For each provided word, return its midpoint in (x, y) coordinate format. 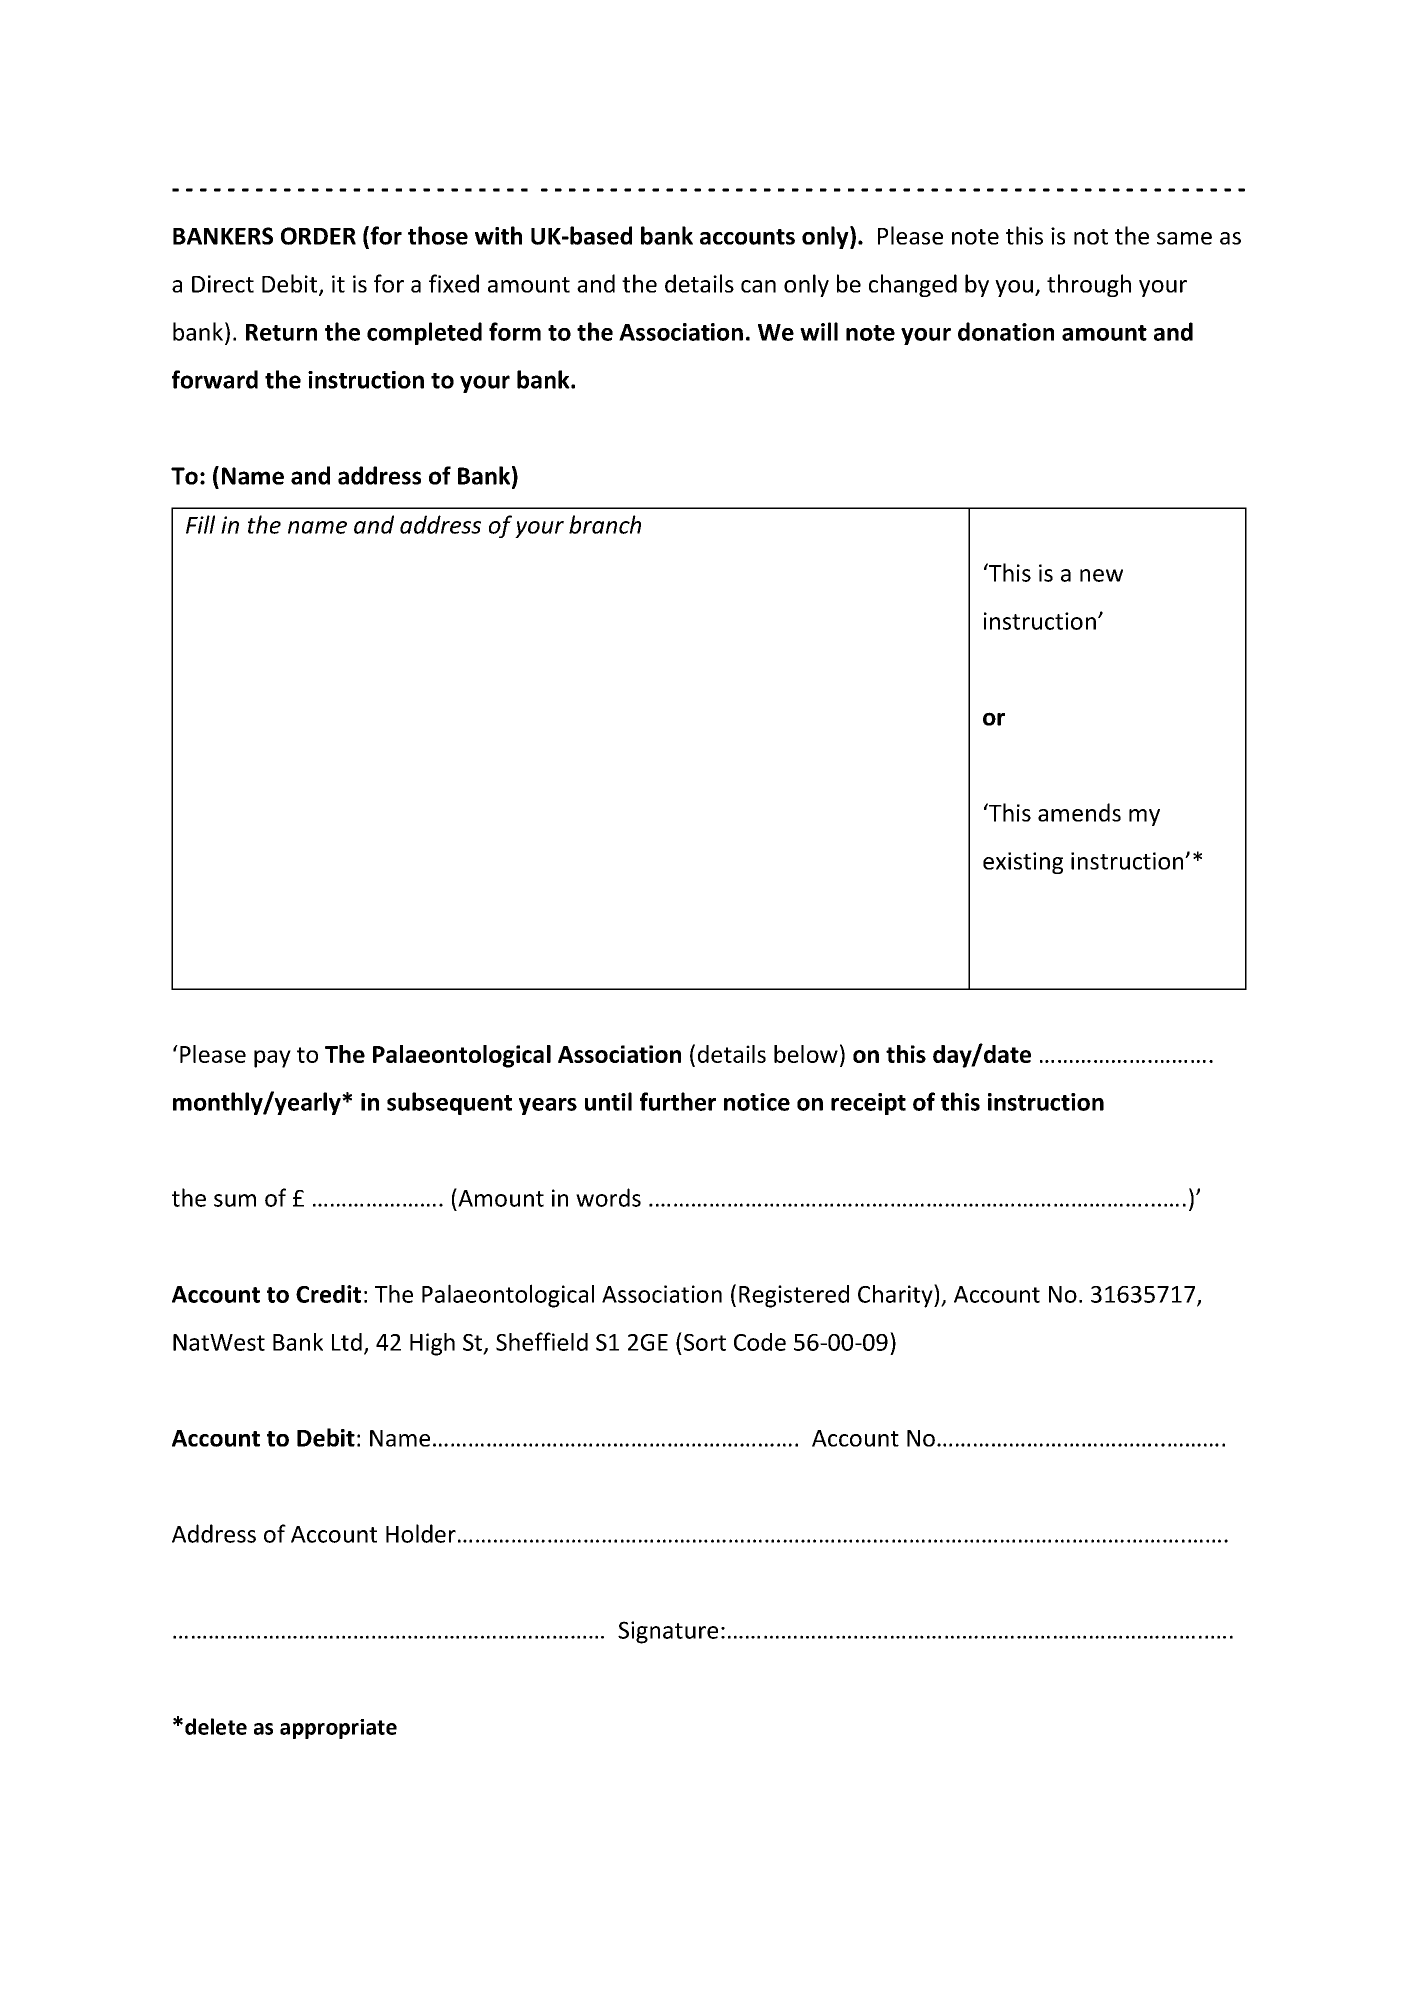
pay (272, 1059)
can (758, 286)
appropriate (338, 1729)
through (1089, 285)
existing (1023, 863)
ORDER (318, 236)
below (806, 1054)
